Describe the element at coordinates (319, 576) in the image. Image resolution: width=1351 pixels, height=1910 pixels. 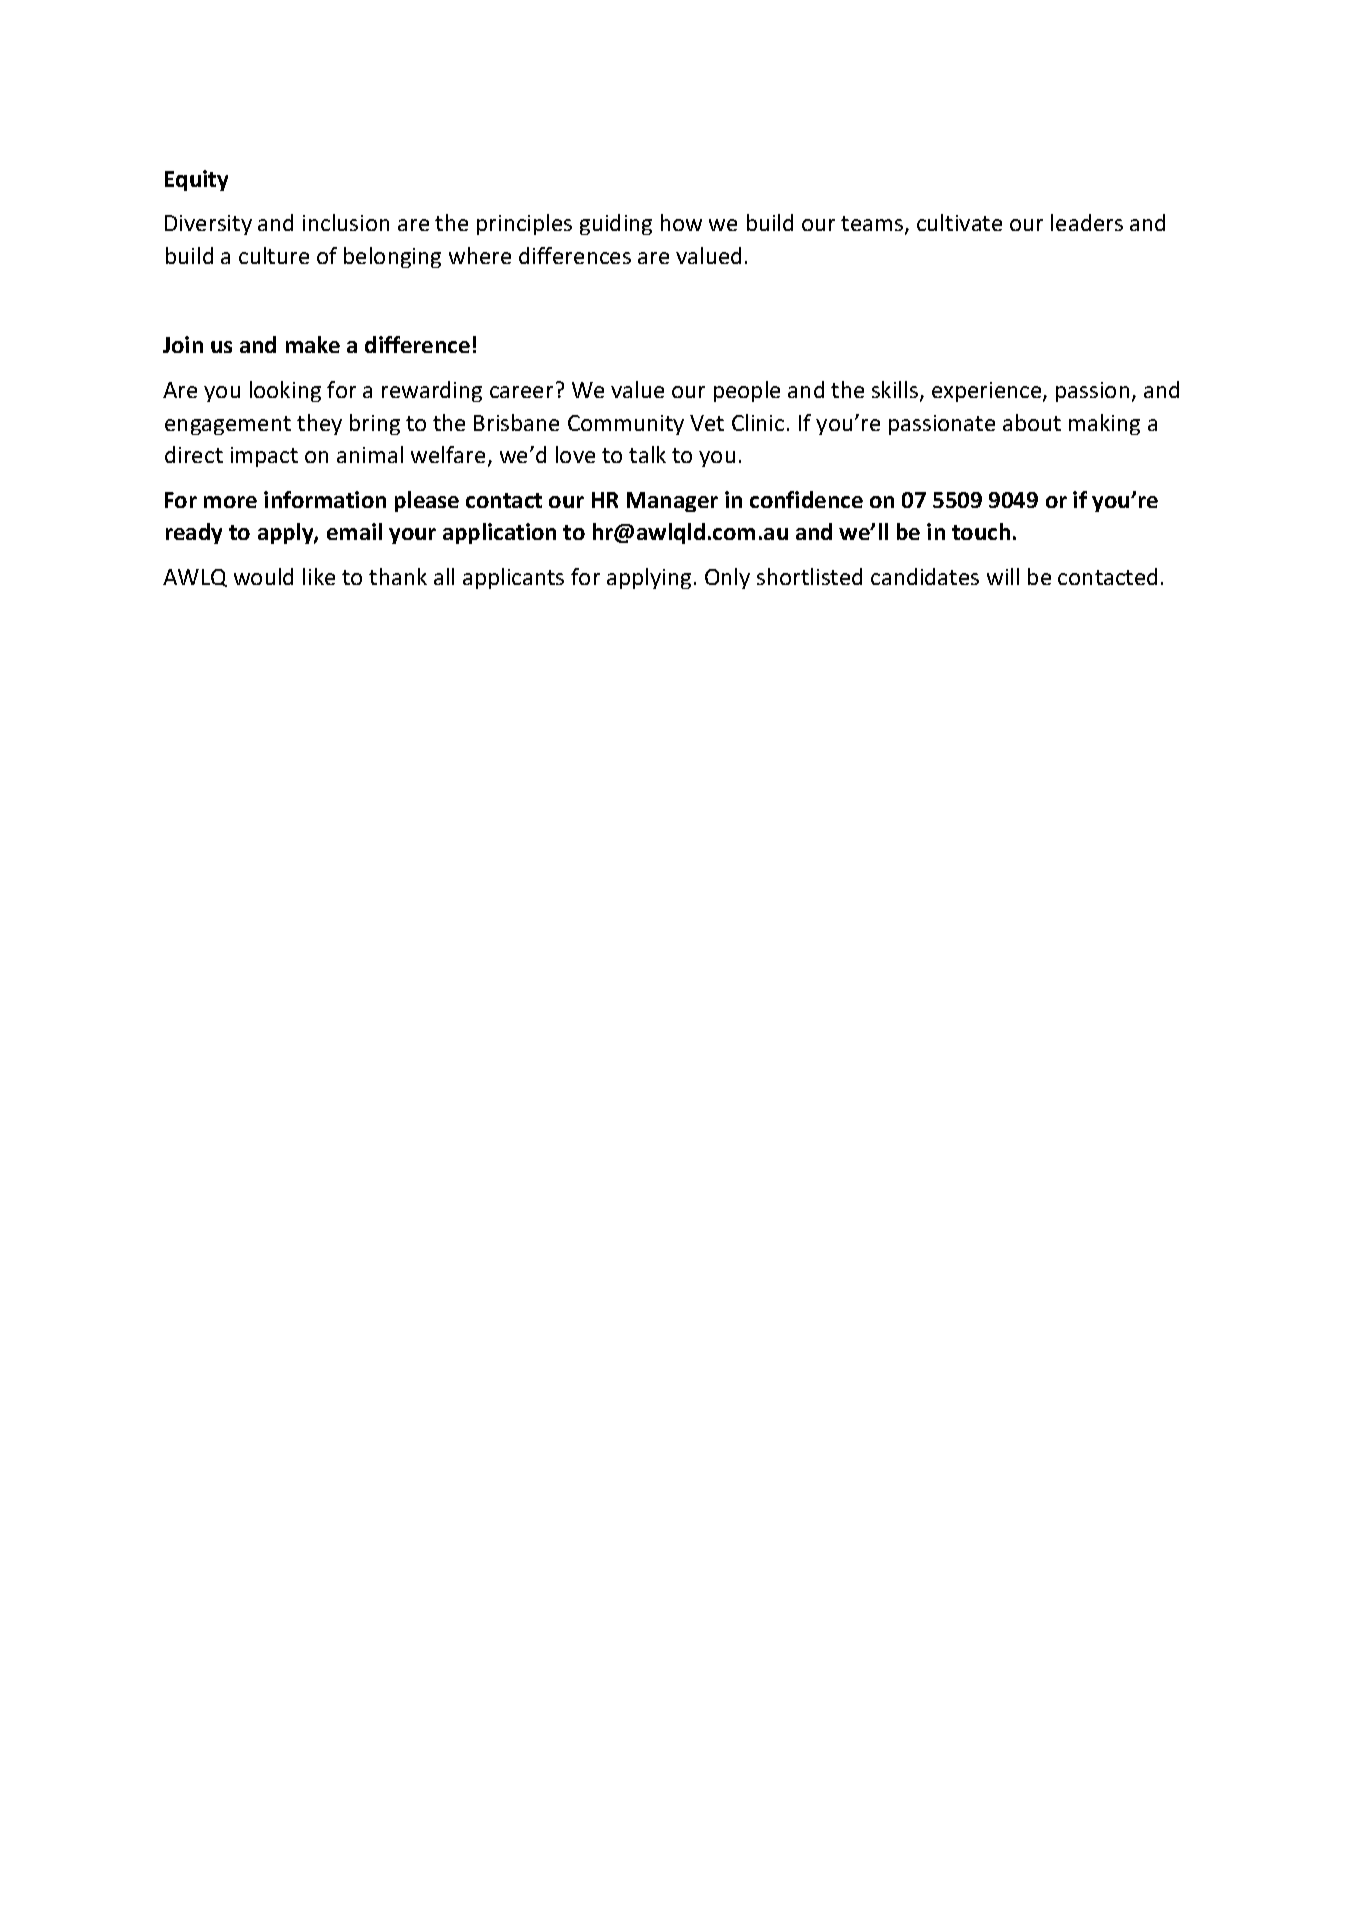
I see `like` at that location.
